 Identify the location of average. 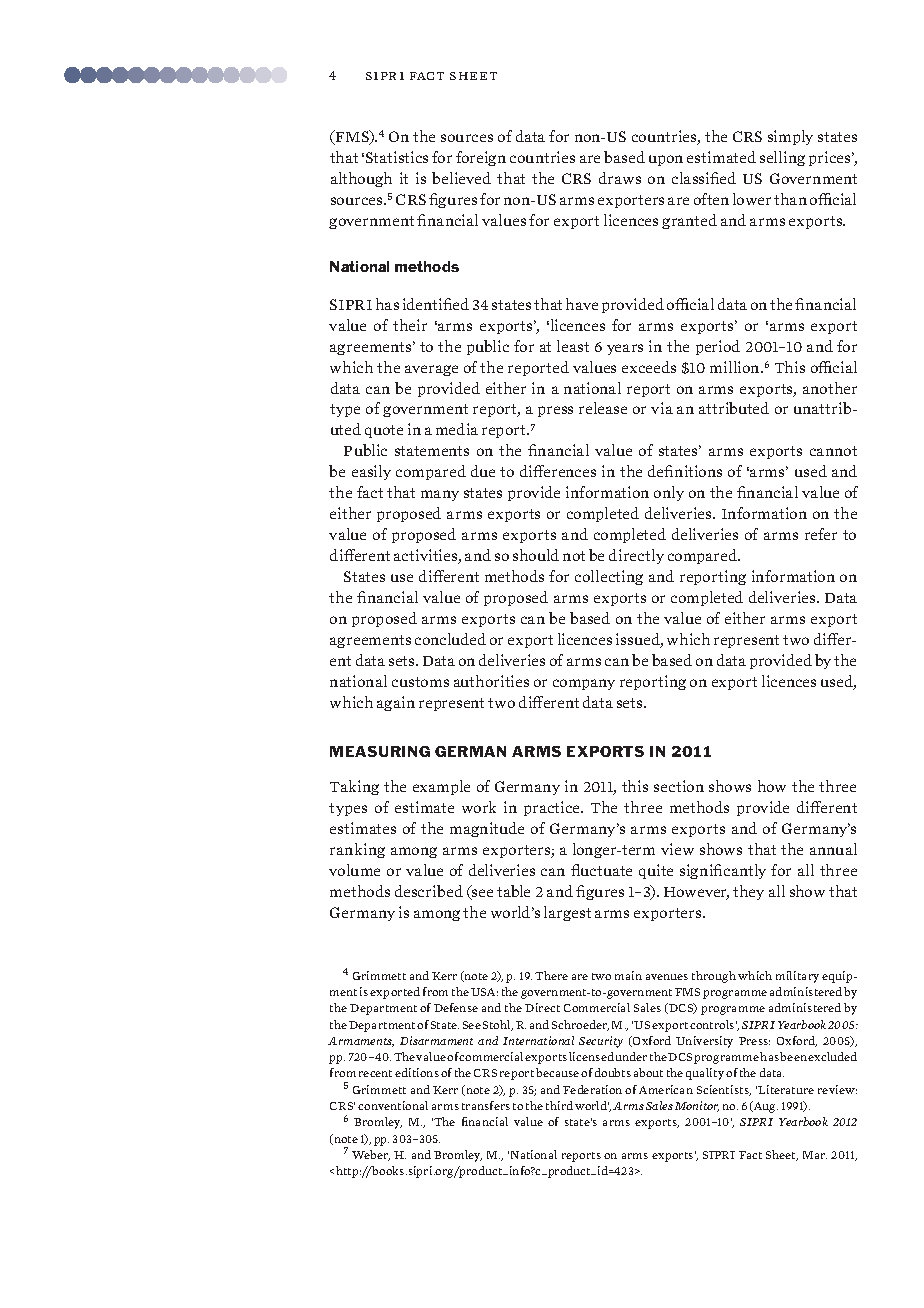
(431, 370).
